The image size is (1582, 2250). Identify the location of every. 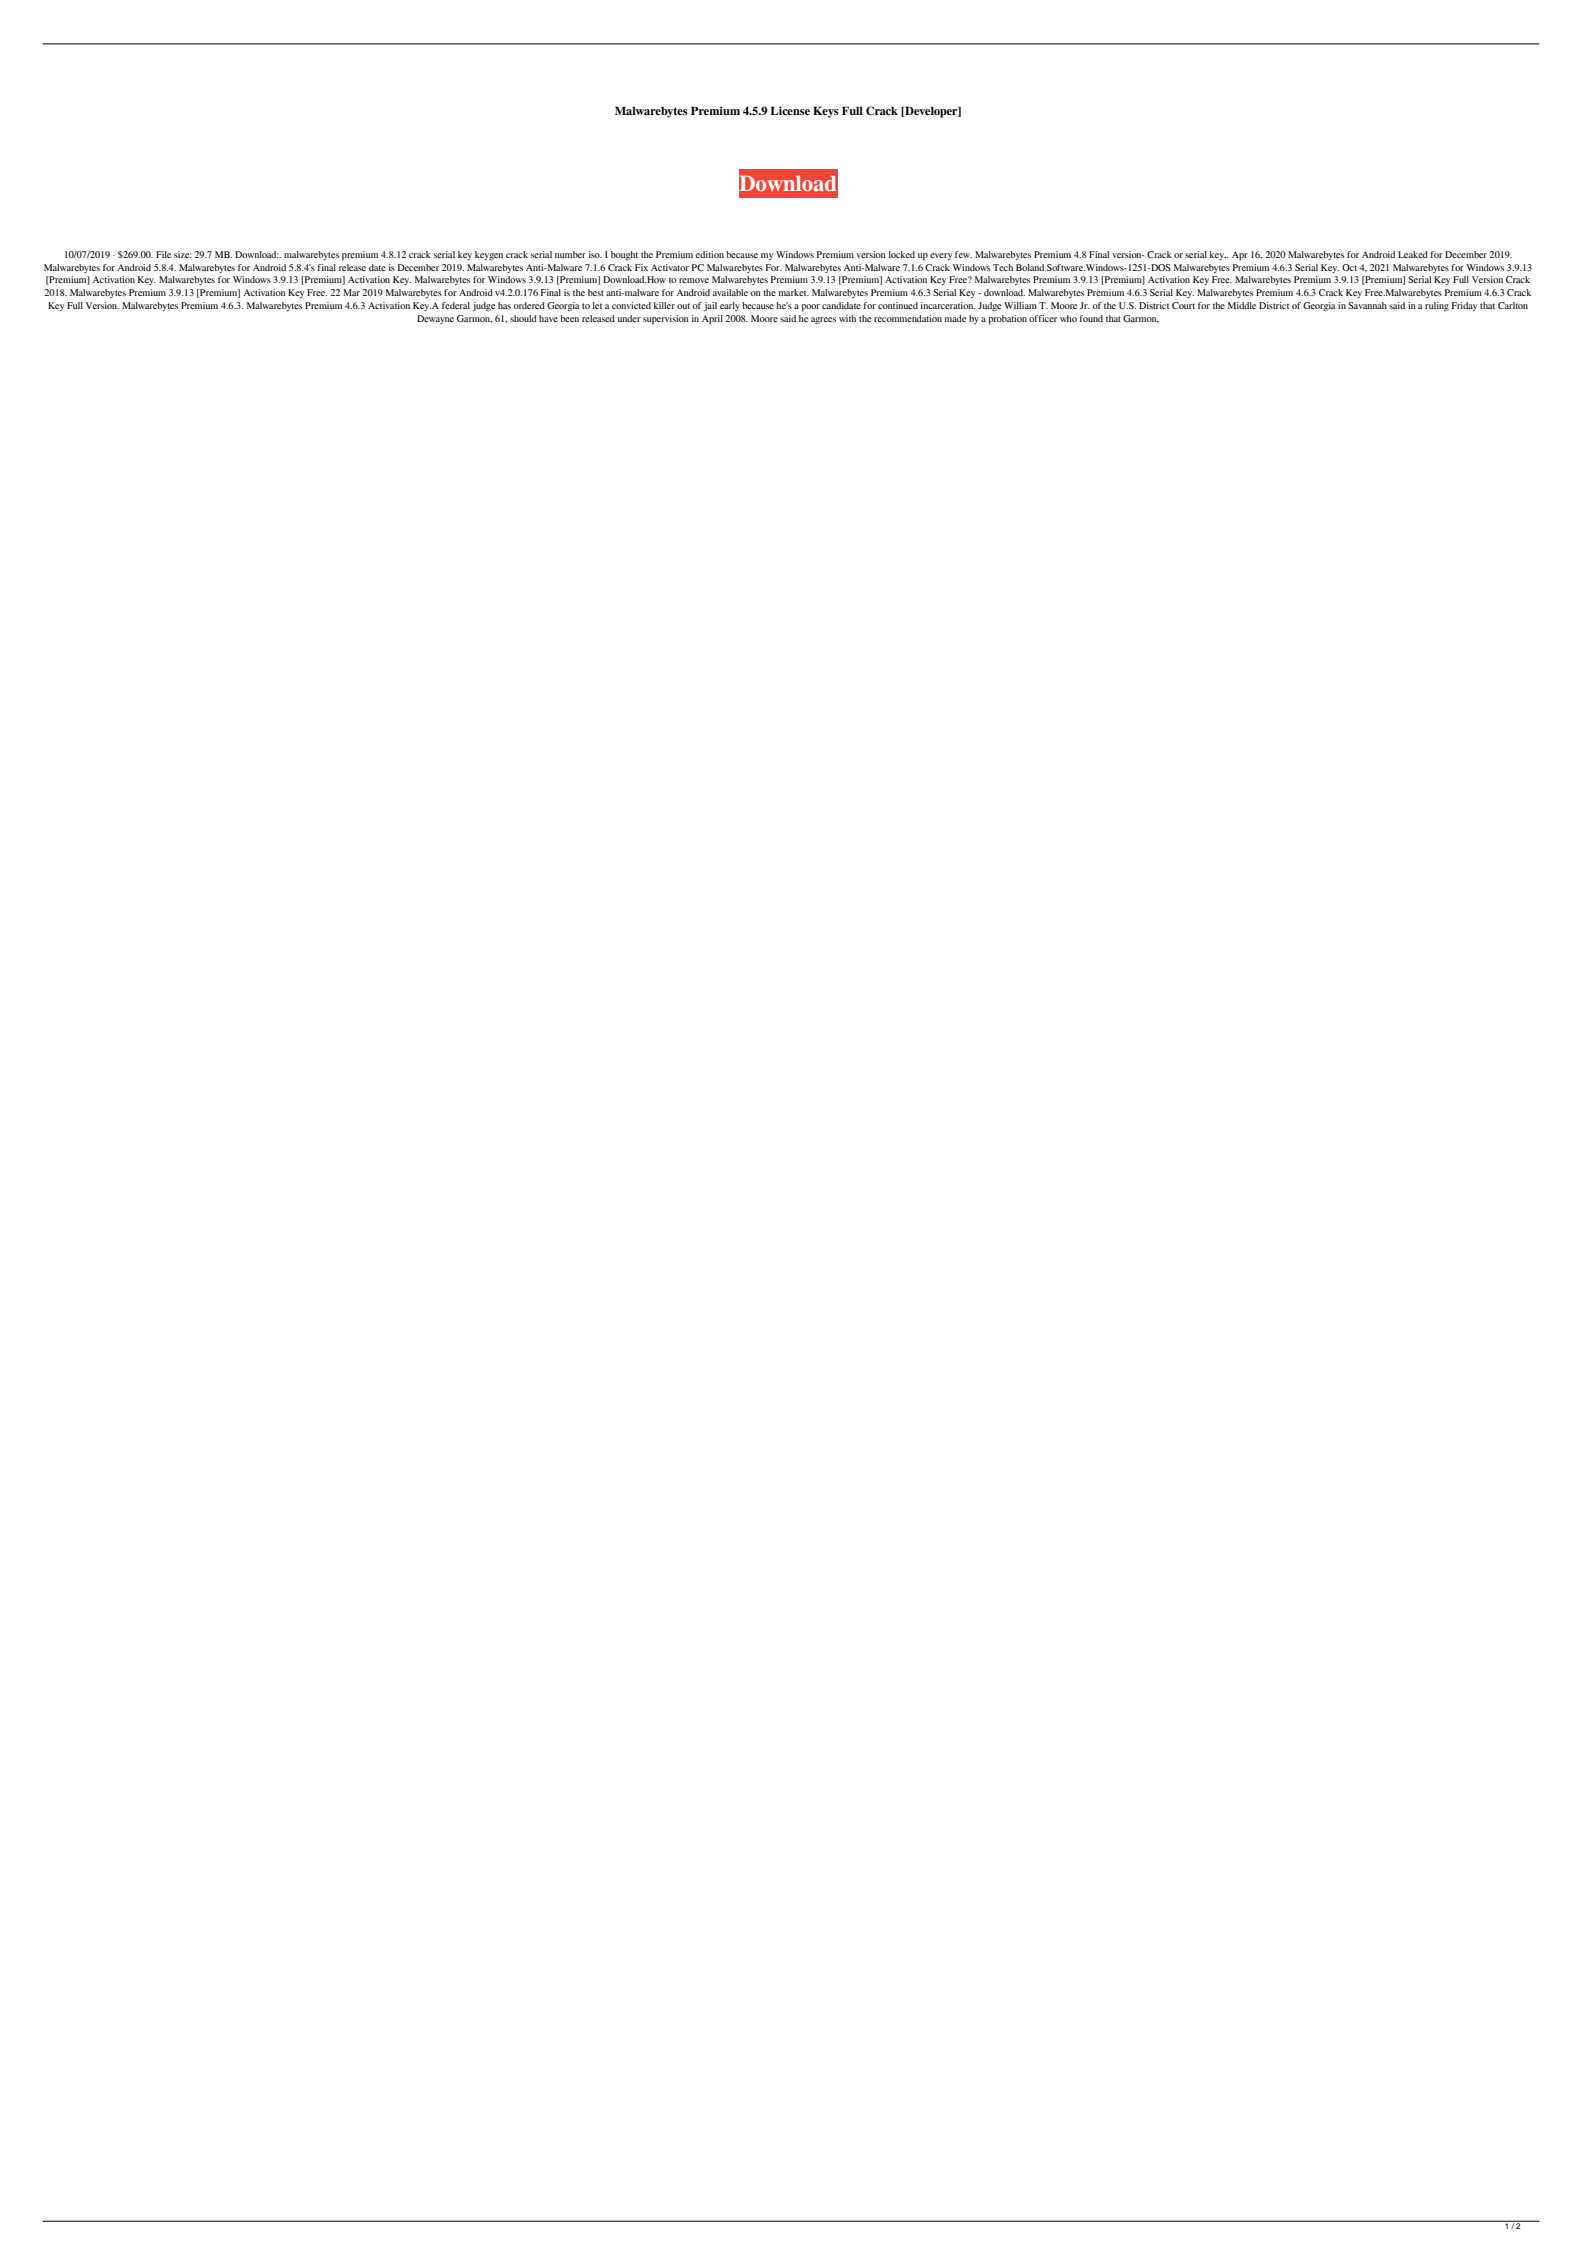
(941, 256).
